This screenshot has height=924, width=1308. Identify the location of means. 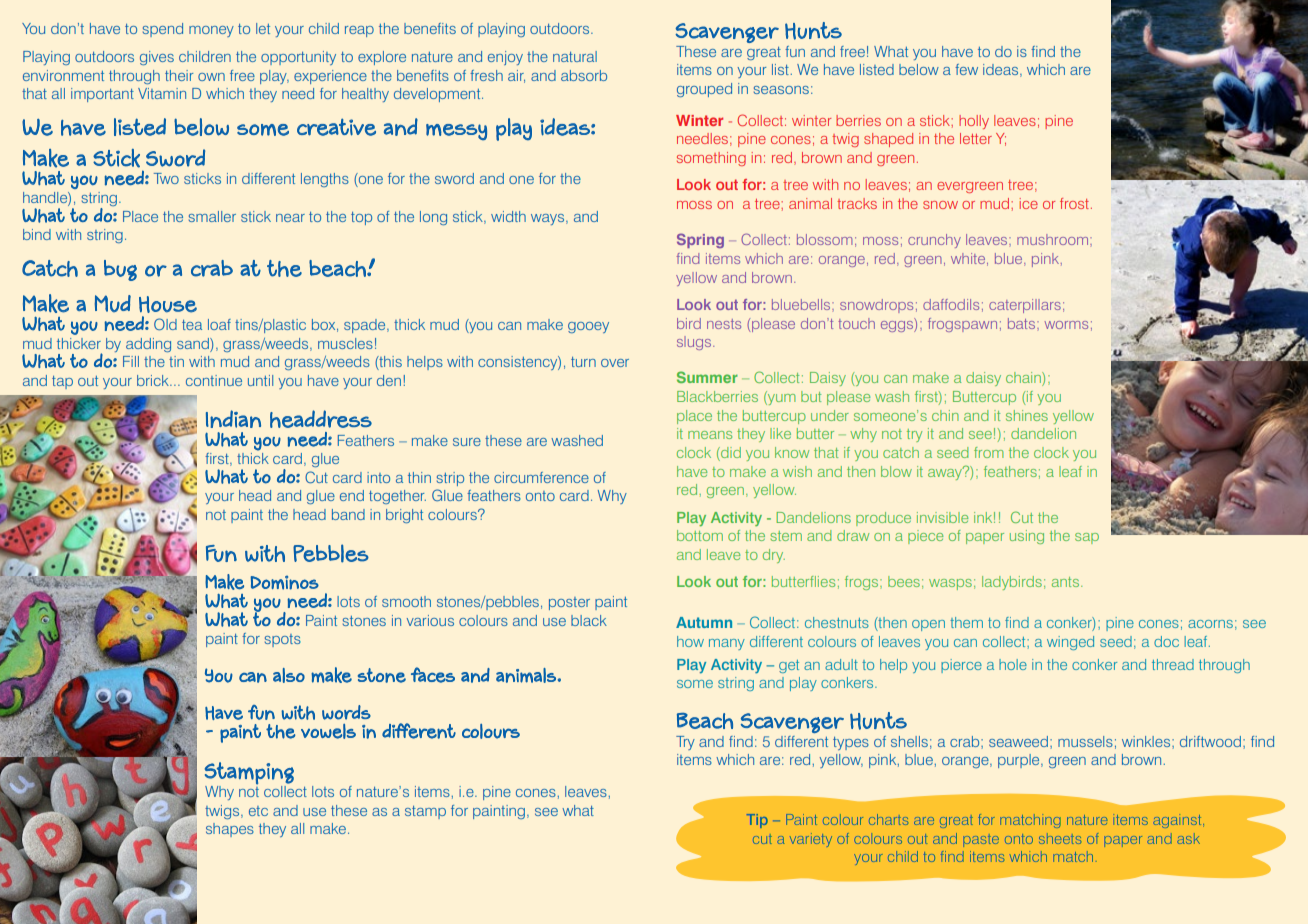
(710, 435).
